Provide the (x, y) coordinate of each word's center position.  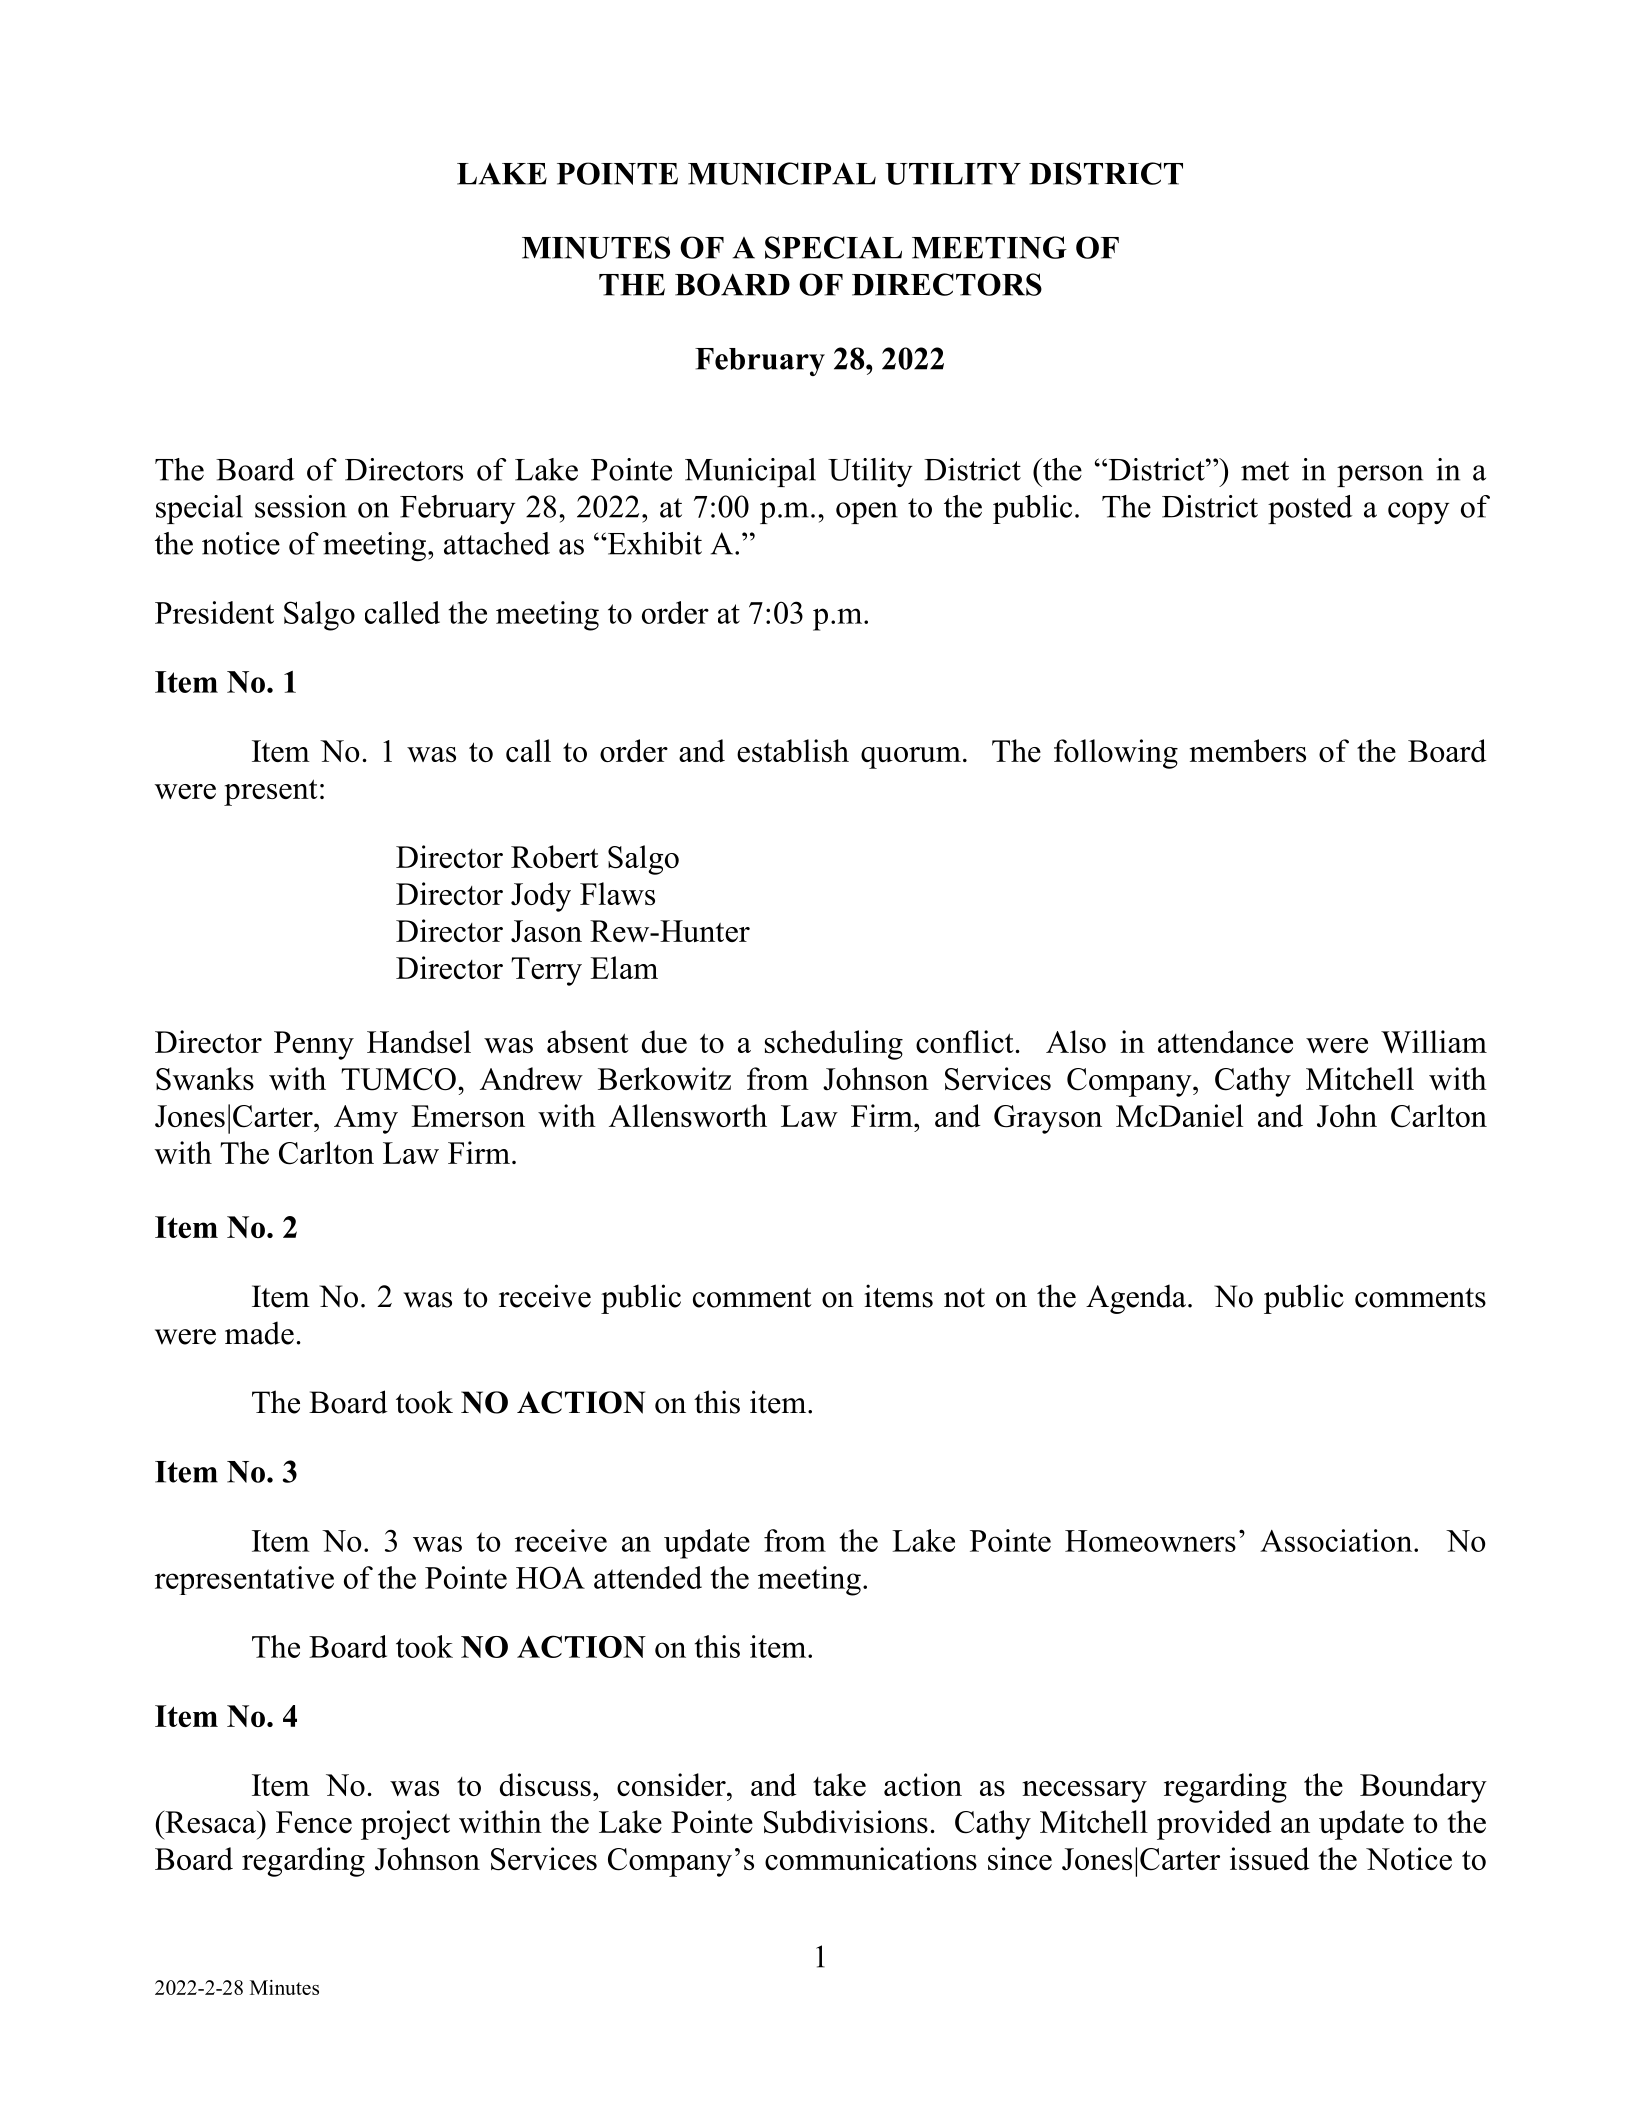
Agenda (1137, 1299)
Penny (314, 1045)
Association (1337, 1540)
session (301, 506)
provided (1214, 1825)
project (405, 1825)
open (867, 513)
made (259, 1333)
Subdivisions (846, 1822)
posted (1310, 509)
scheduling (834, 1045)
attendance (1225, 1041)
